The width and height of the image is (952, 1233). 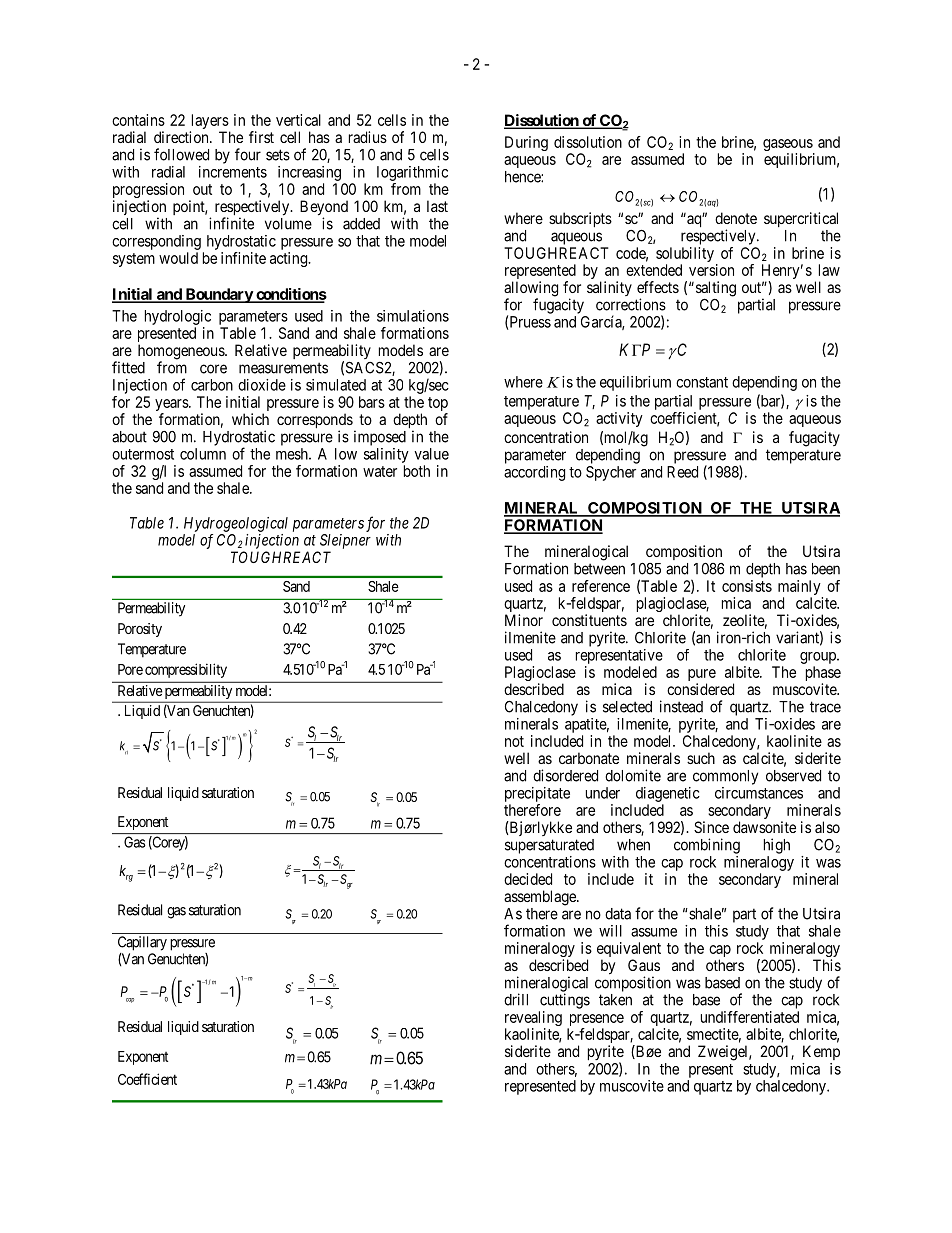 I want to click on undifferentiated, so click(x=750, y=1017).
